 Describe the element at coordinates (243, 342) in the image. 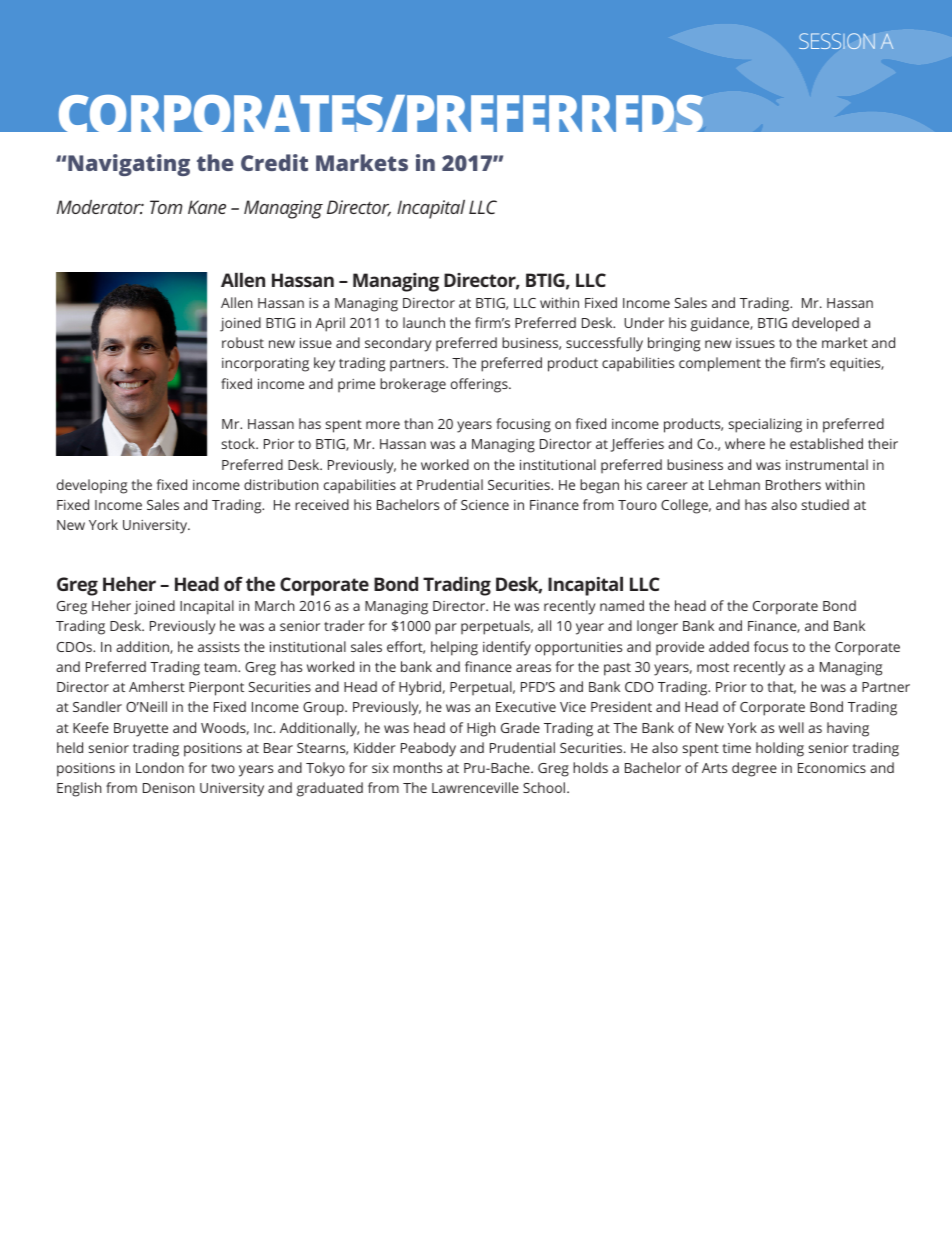

I see `robust` at that location.
